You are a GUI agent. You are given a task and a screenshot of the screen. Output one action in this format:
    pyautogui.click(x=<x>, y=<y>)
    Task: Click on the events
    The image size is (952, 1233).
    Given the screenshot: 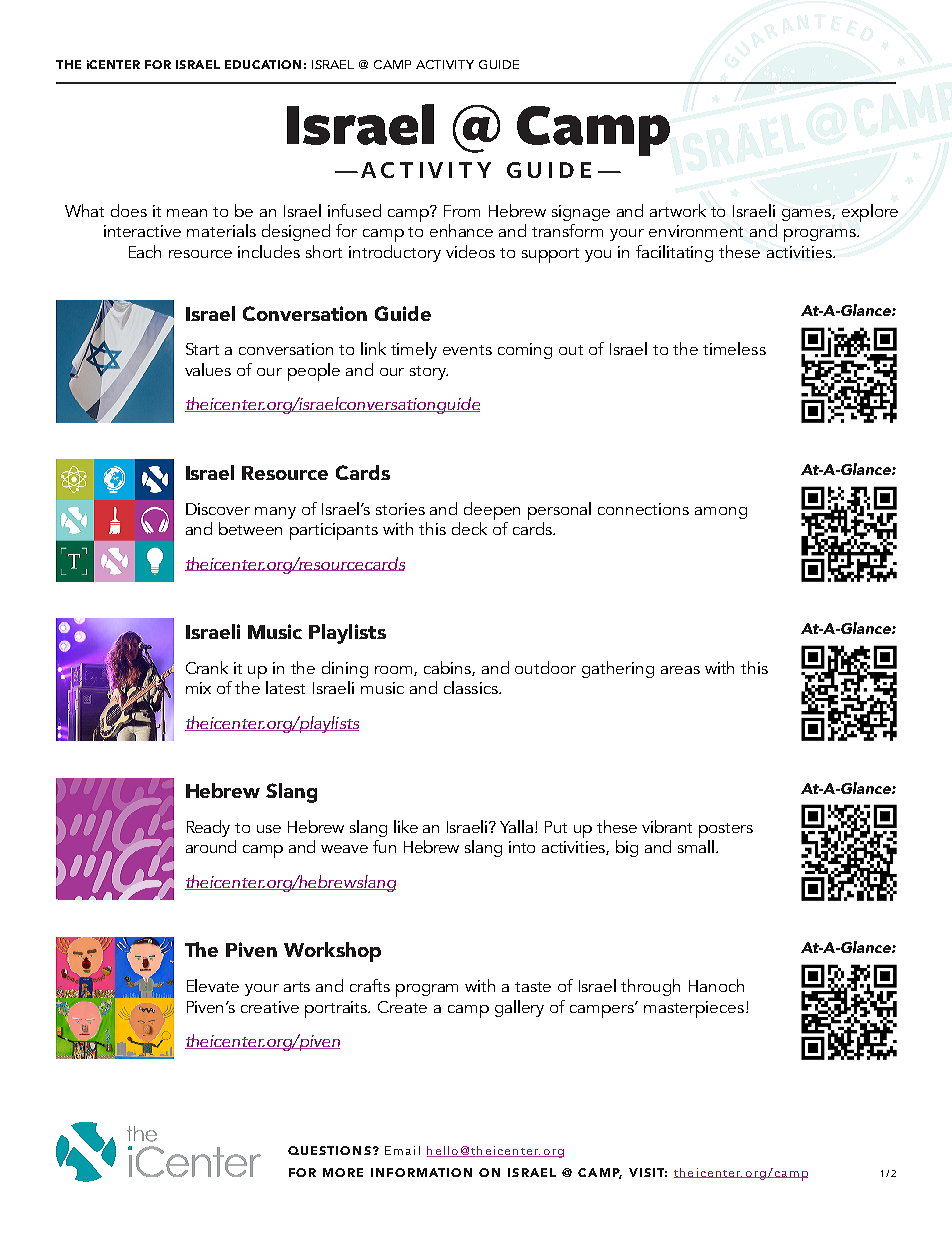 What is the action you would take?
    pyautogui.click(x=467, y=350)
